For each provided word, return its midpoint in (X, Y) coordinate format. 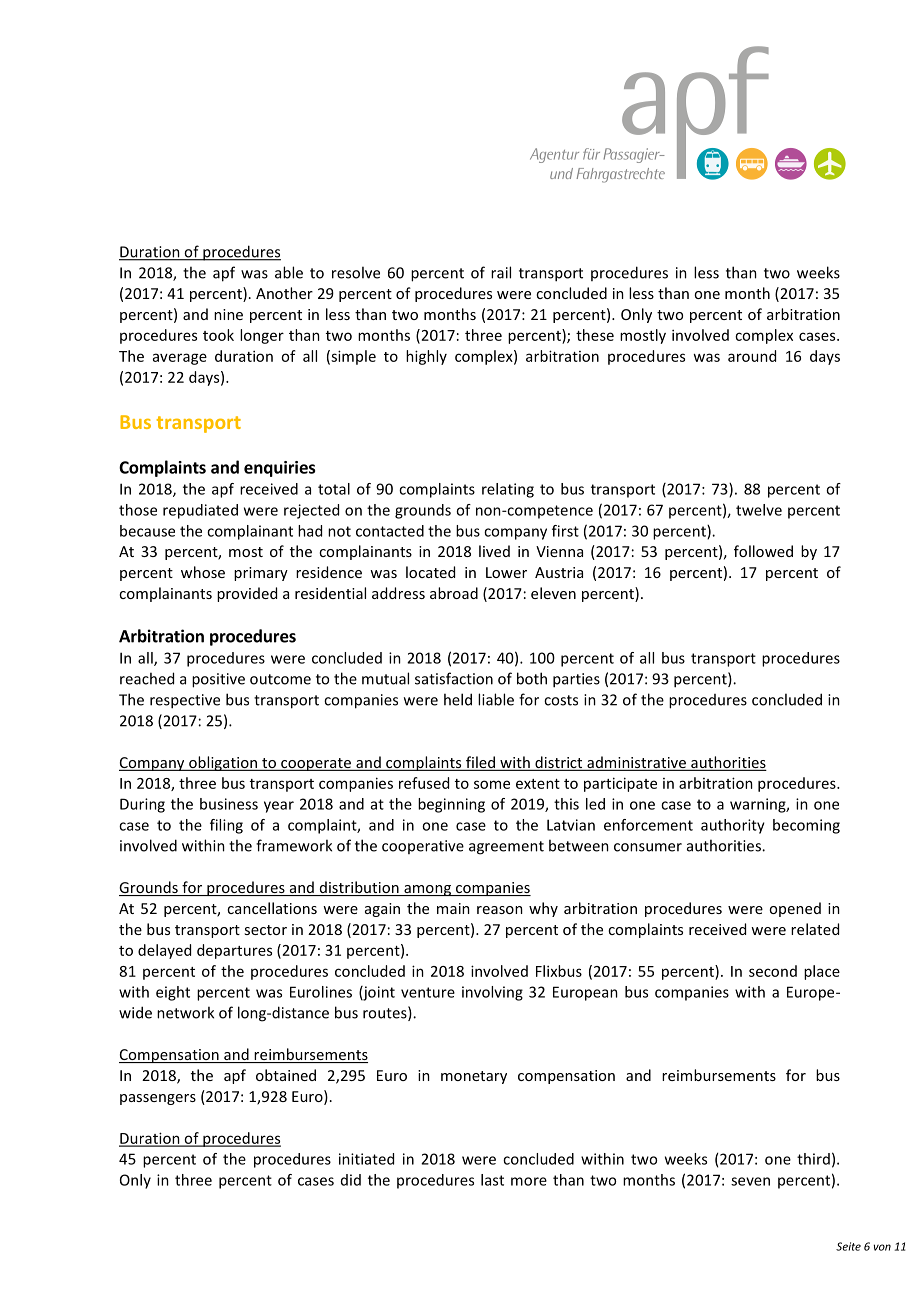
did (351, 1180)
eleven (553, 593)
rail (501, 272)
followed (763, 551)
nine (228, 314)
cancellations (272, 908)
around (752, 356)
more (529, 1181)
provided (247, 594)
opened (795, 909)
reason (500, 910)
